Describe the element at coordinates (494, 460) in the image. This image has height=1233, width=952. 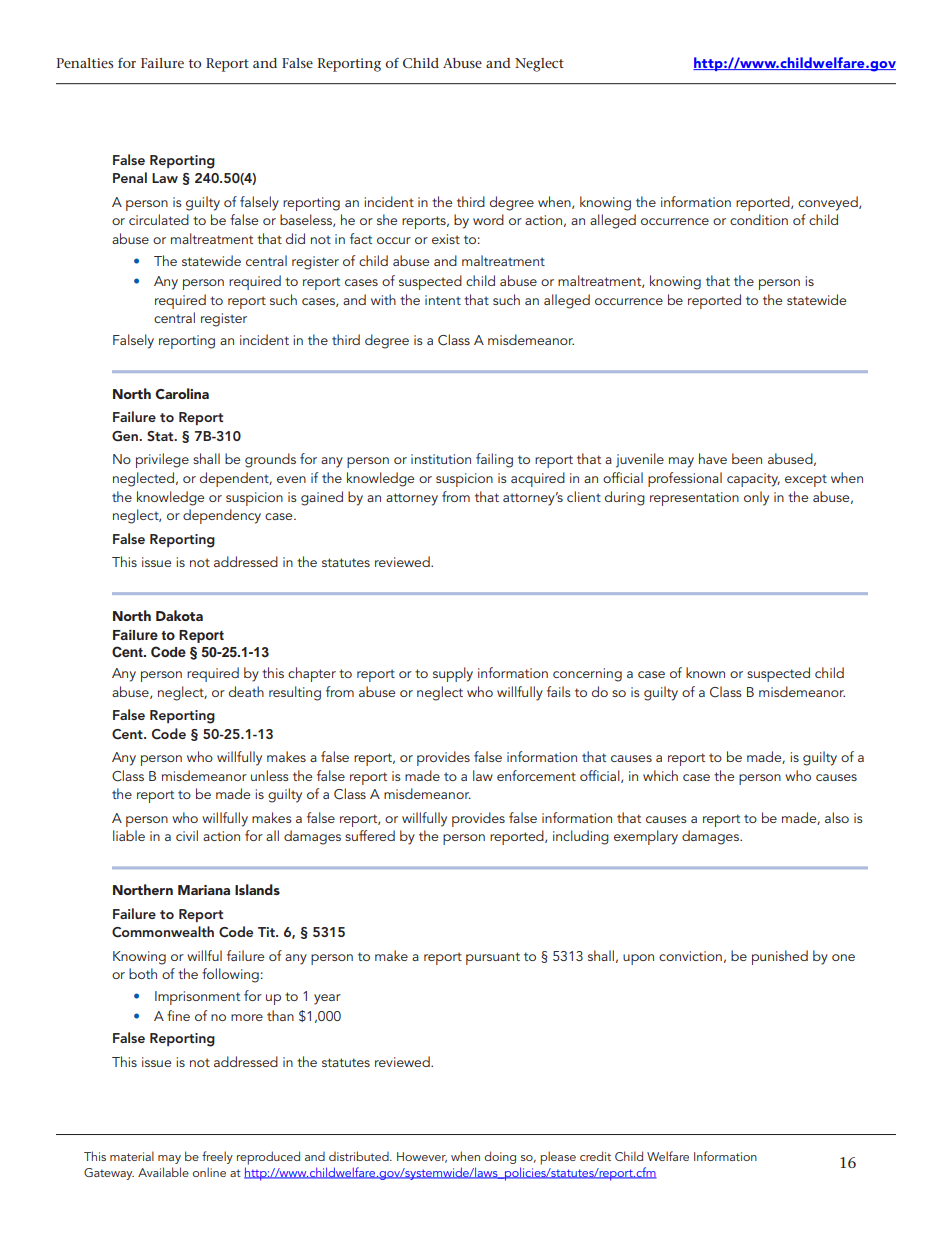
I see `failing` at that location.
